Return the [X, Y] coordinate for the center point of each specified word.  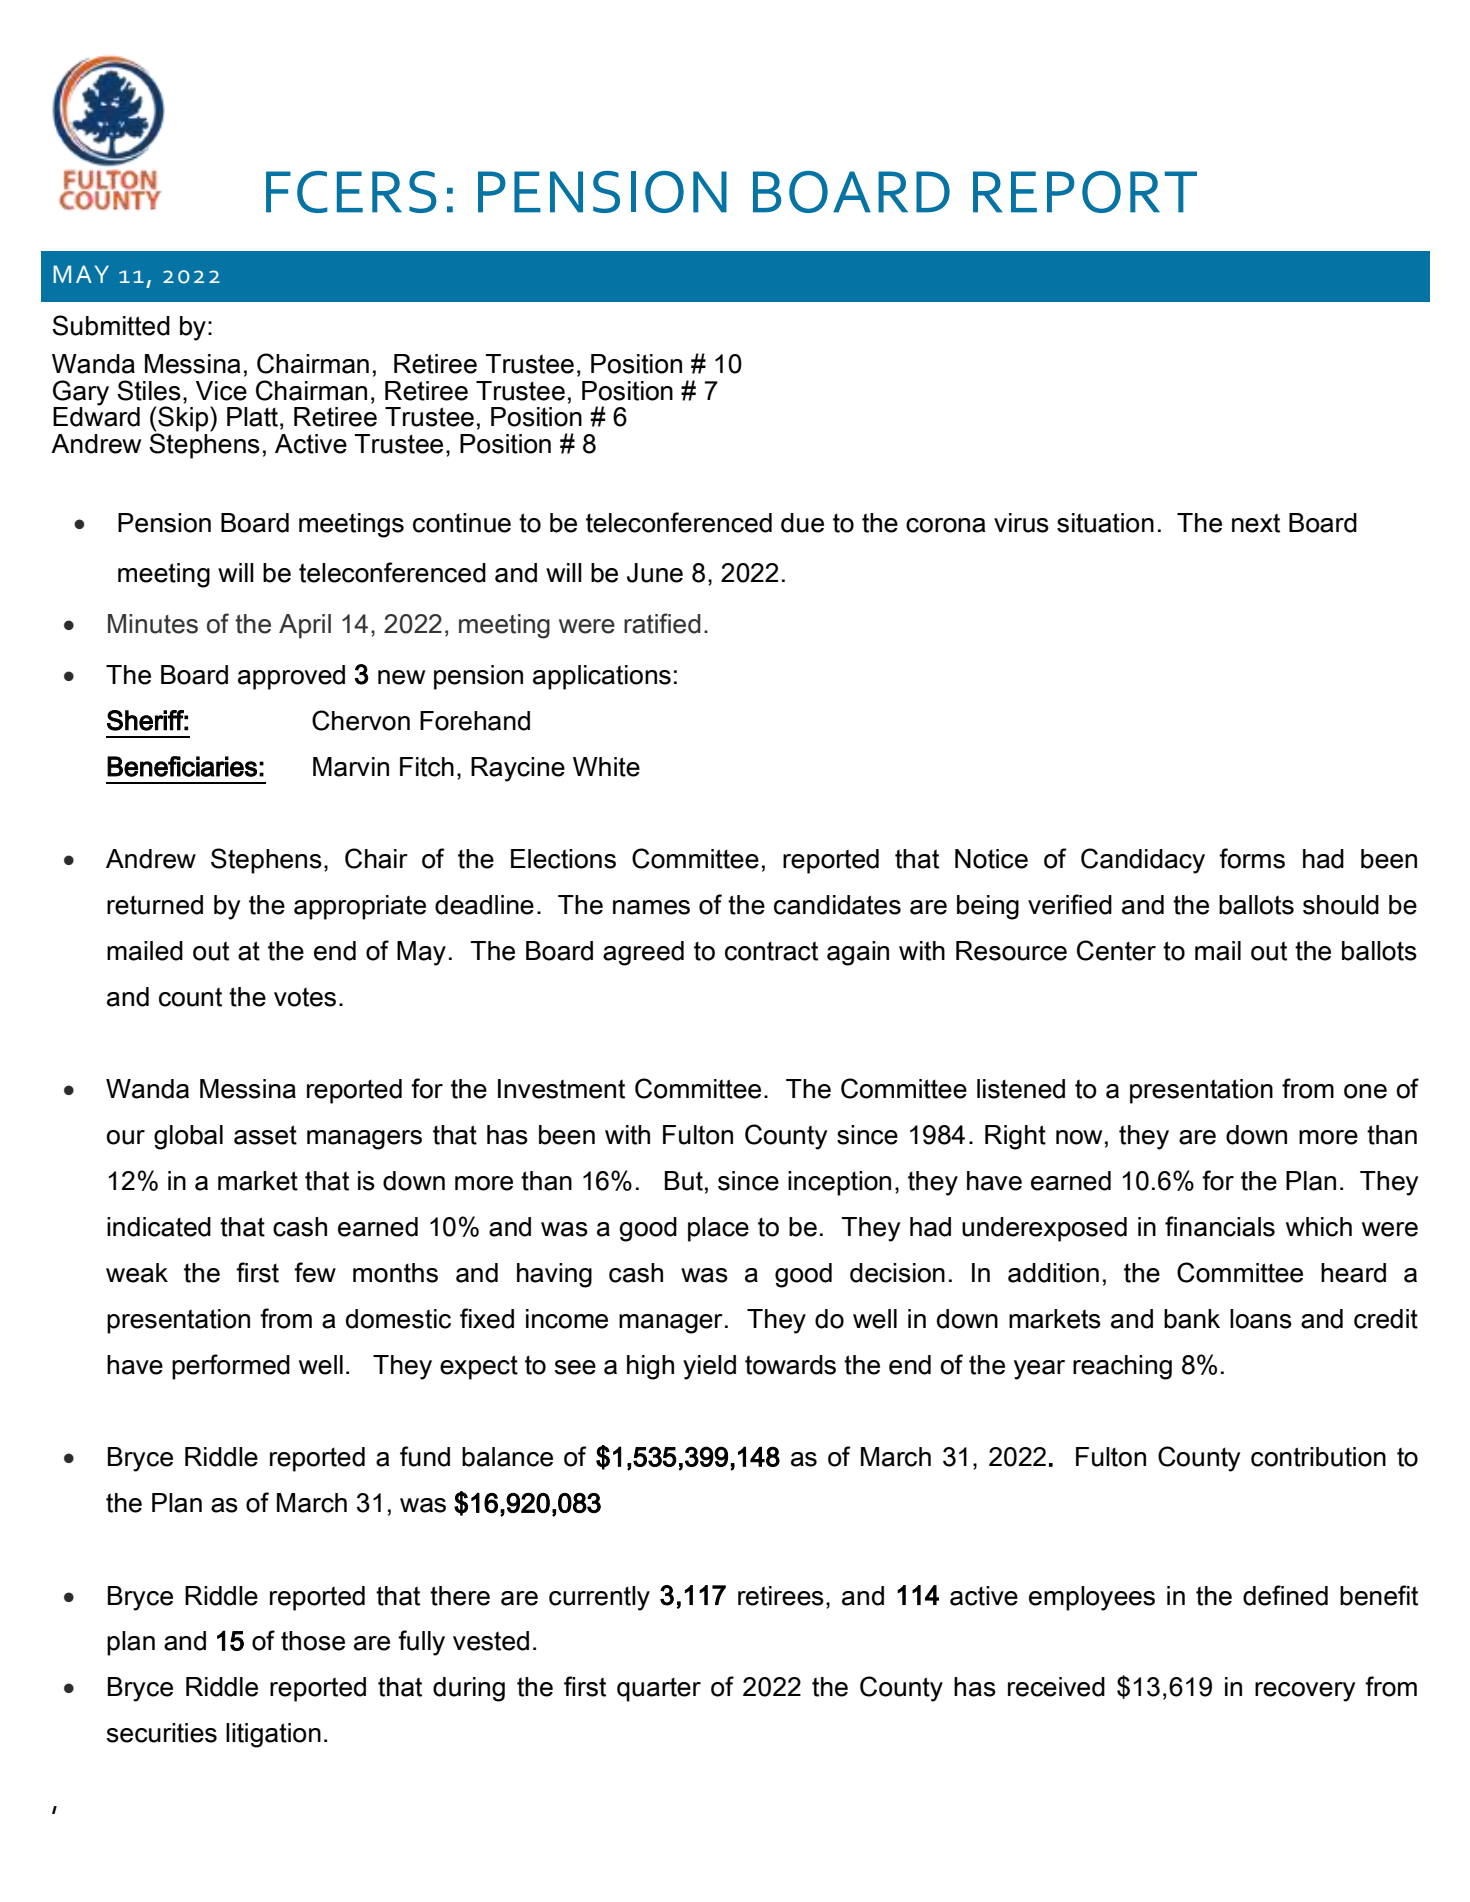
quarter [659, 1689]
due [802, 523]
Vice [221, 391]
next [1256, 523]
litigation [273, 1735]
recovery [1305, 1692]
